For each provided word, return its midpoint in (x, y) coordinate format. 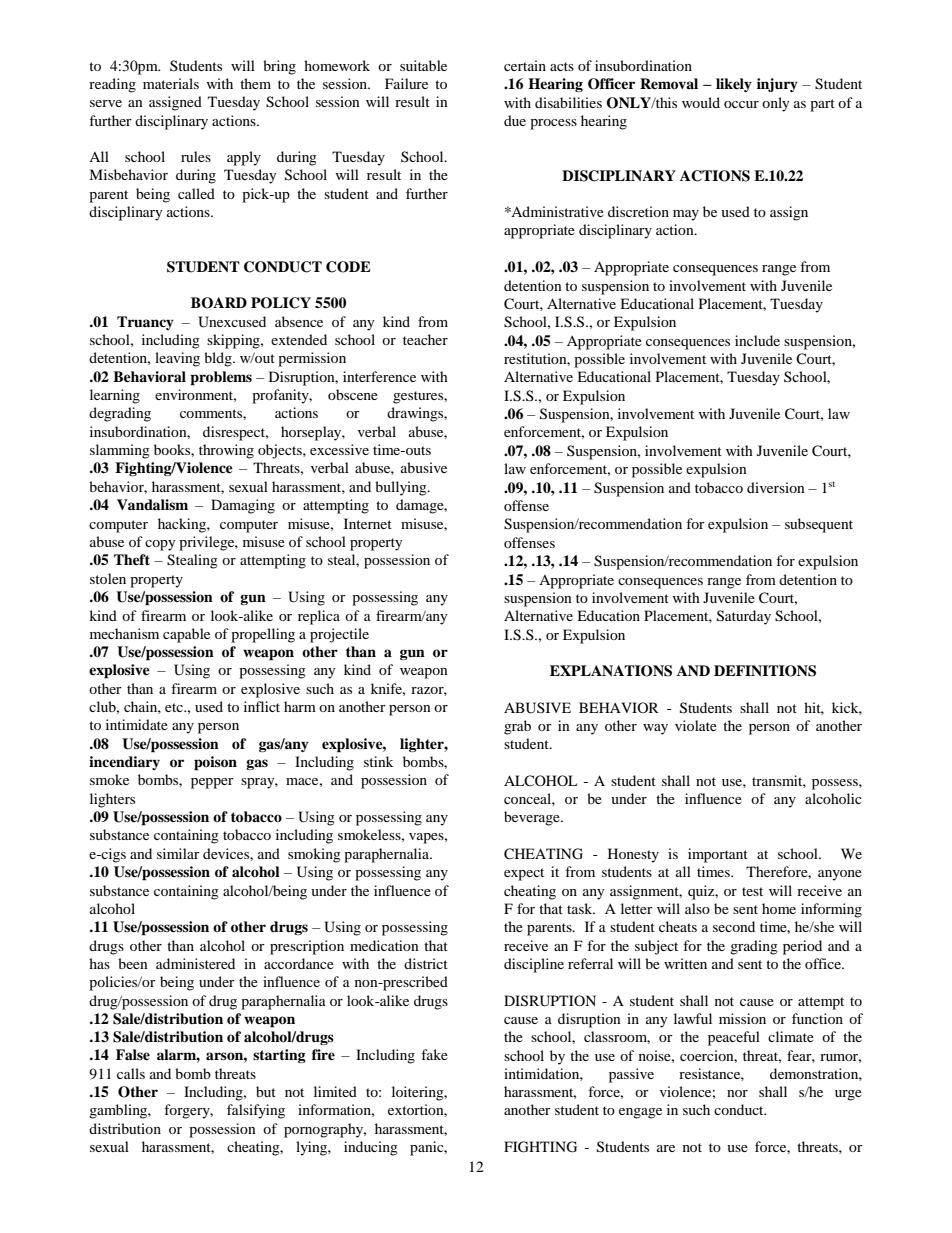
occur (741, 104)
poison (215, 763)
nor (737, 1093)
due (515, 120)
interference (379, 376)
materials (171, 83)
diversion (776, 487)
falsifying (256, 1111)
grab (517, 727)
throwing (226, 451)
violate (696, 725)
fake (434, 1054)
